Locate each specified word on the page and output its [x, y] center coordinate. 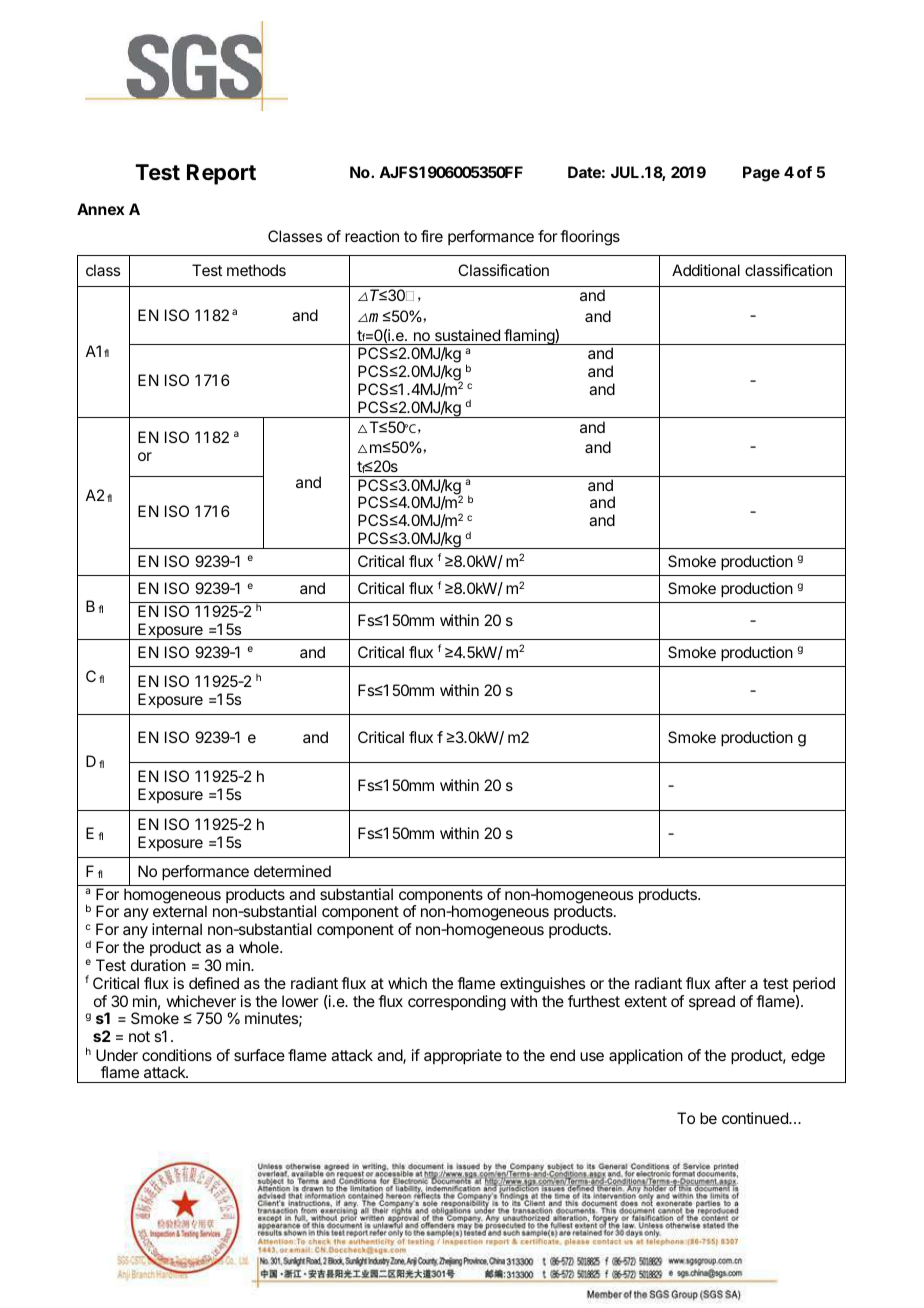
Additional [706, 270]
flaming [529, 337]
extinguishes [542, 985]
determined [292, 871]
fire [432, 236]
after [730, 983]
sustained [467, 335]
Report [221, 174]
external [180, 911]
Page [761, 174]
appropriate [463, 1057]
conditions [177, 1055]
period [814, 984]
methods [256, 270]
